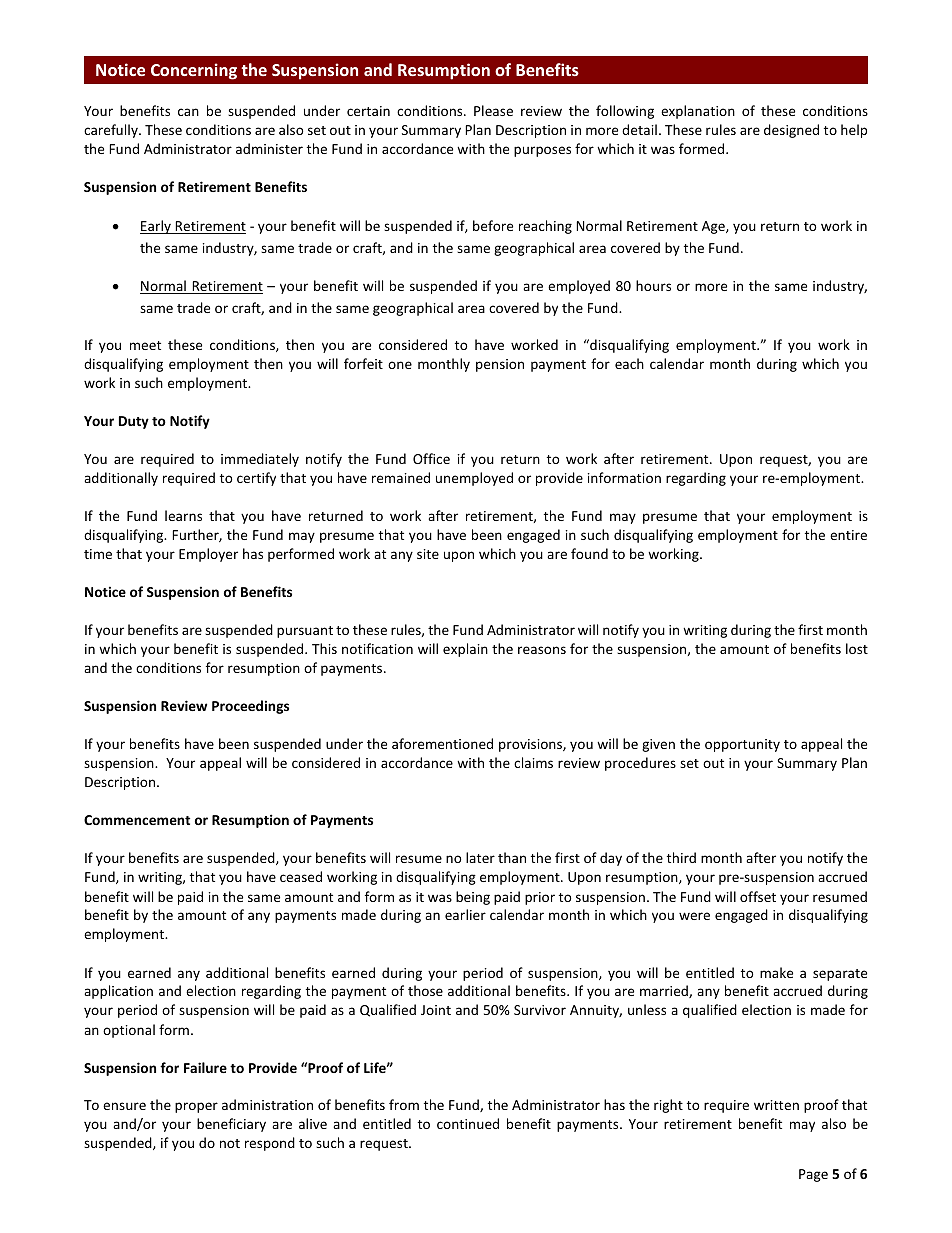 This page has height=1233, width=952. Describe the element at coordinates (208, 555) in the page. I see `Employer` at that location.
